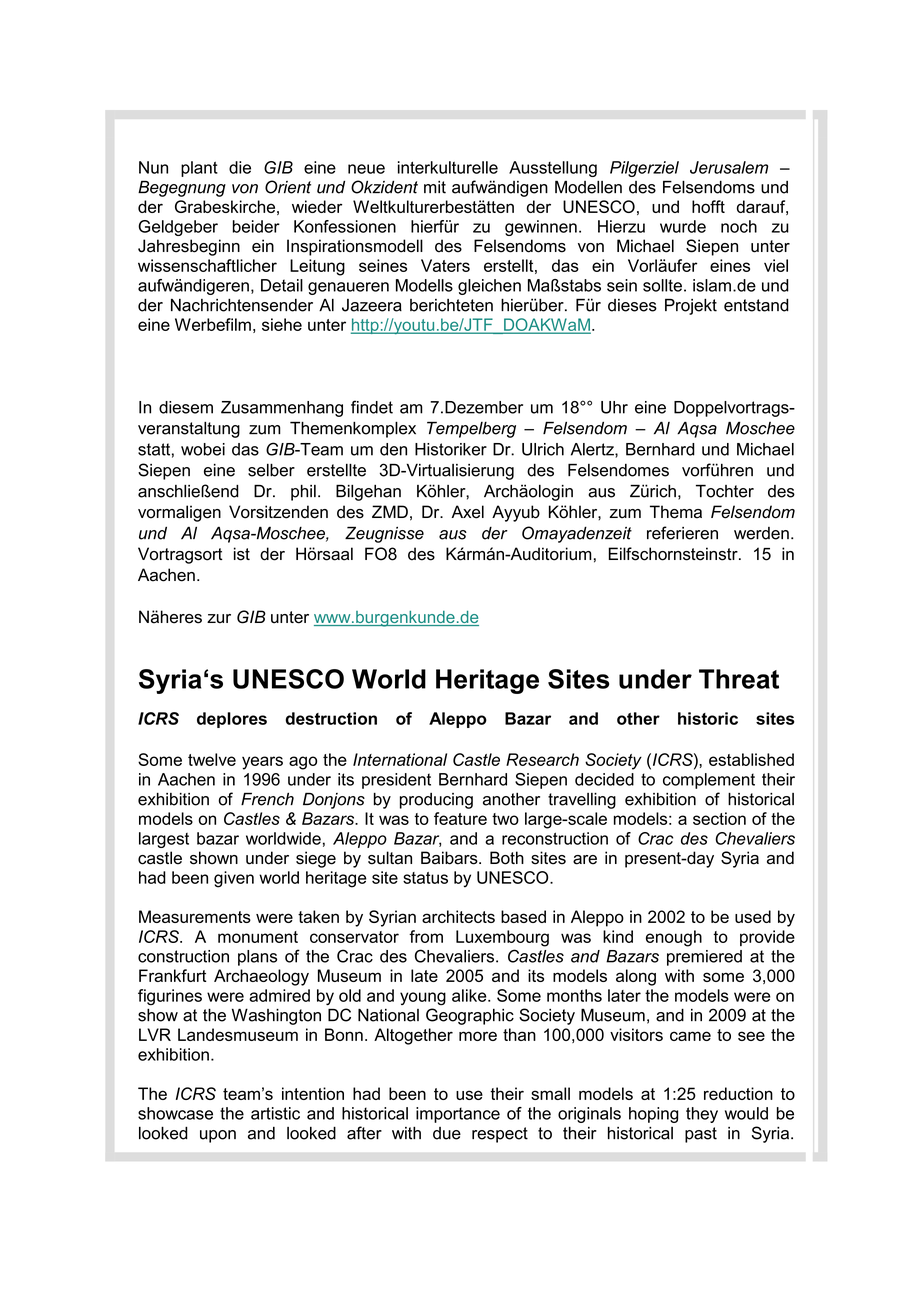 The height and width of the page is (1308, 924). I want to click on mit, so click(435, 187).
